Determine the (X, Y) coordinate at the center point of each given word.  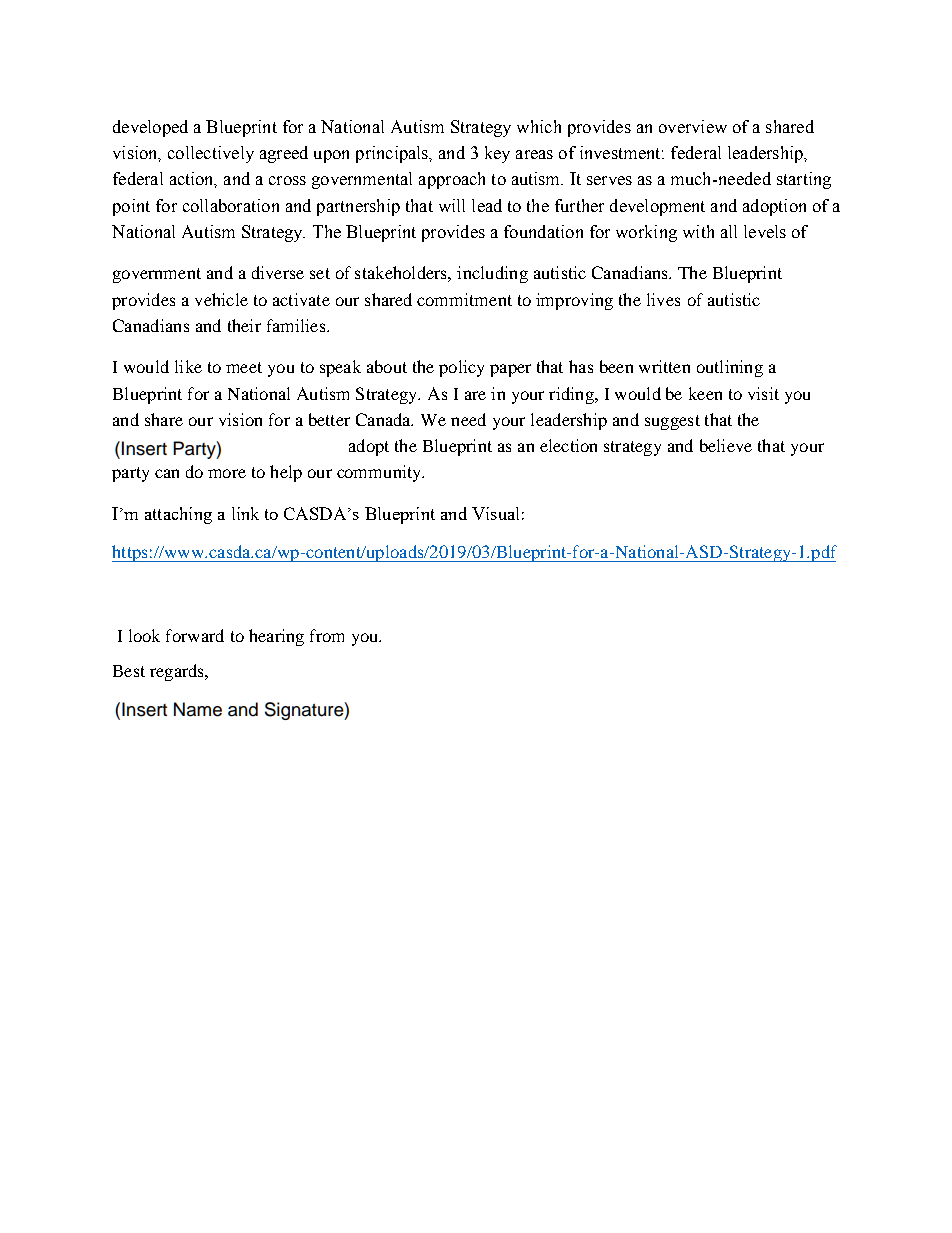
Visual (495, 513)
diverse (278, 272)
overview (693, 126)
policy (461, 368)
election (568, 445)
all (729, 231)
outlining (730, 368)
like (188, 366)
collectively (211, 154)
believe (726, 445)
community (380, 473)
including (492, 274)
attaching (178, 515)
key (497, 154)
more (227, 473)
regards (178, 672)
